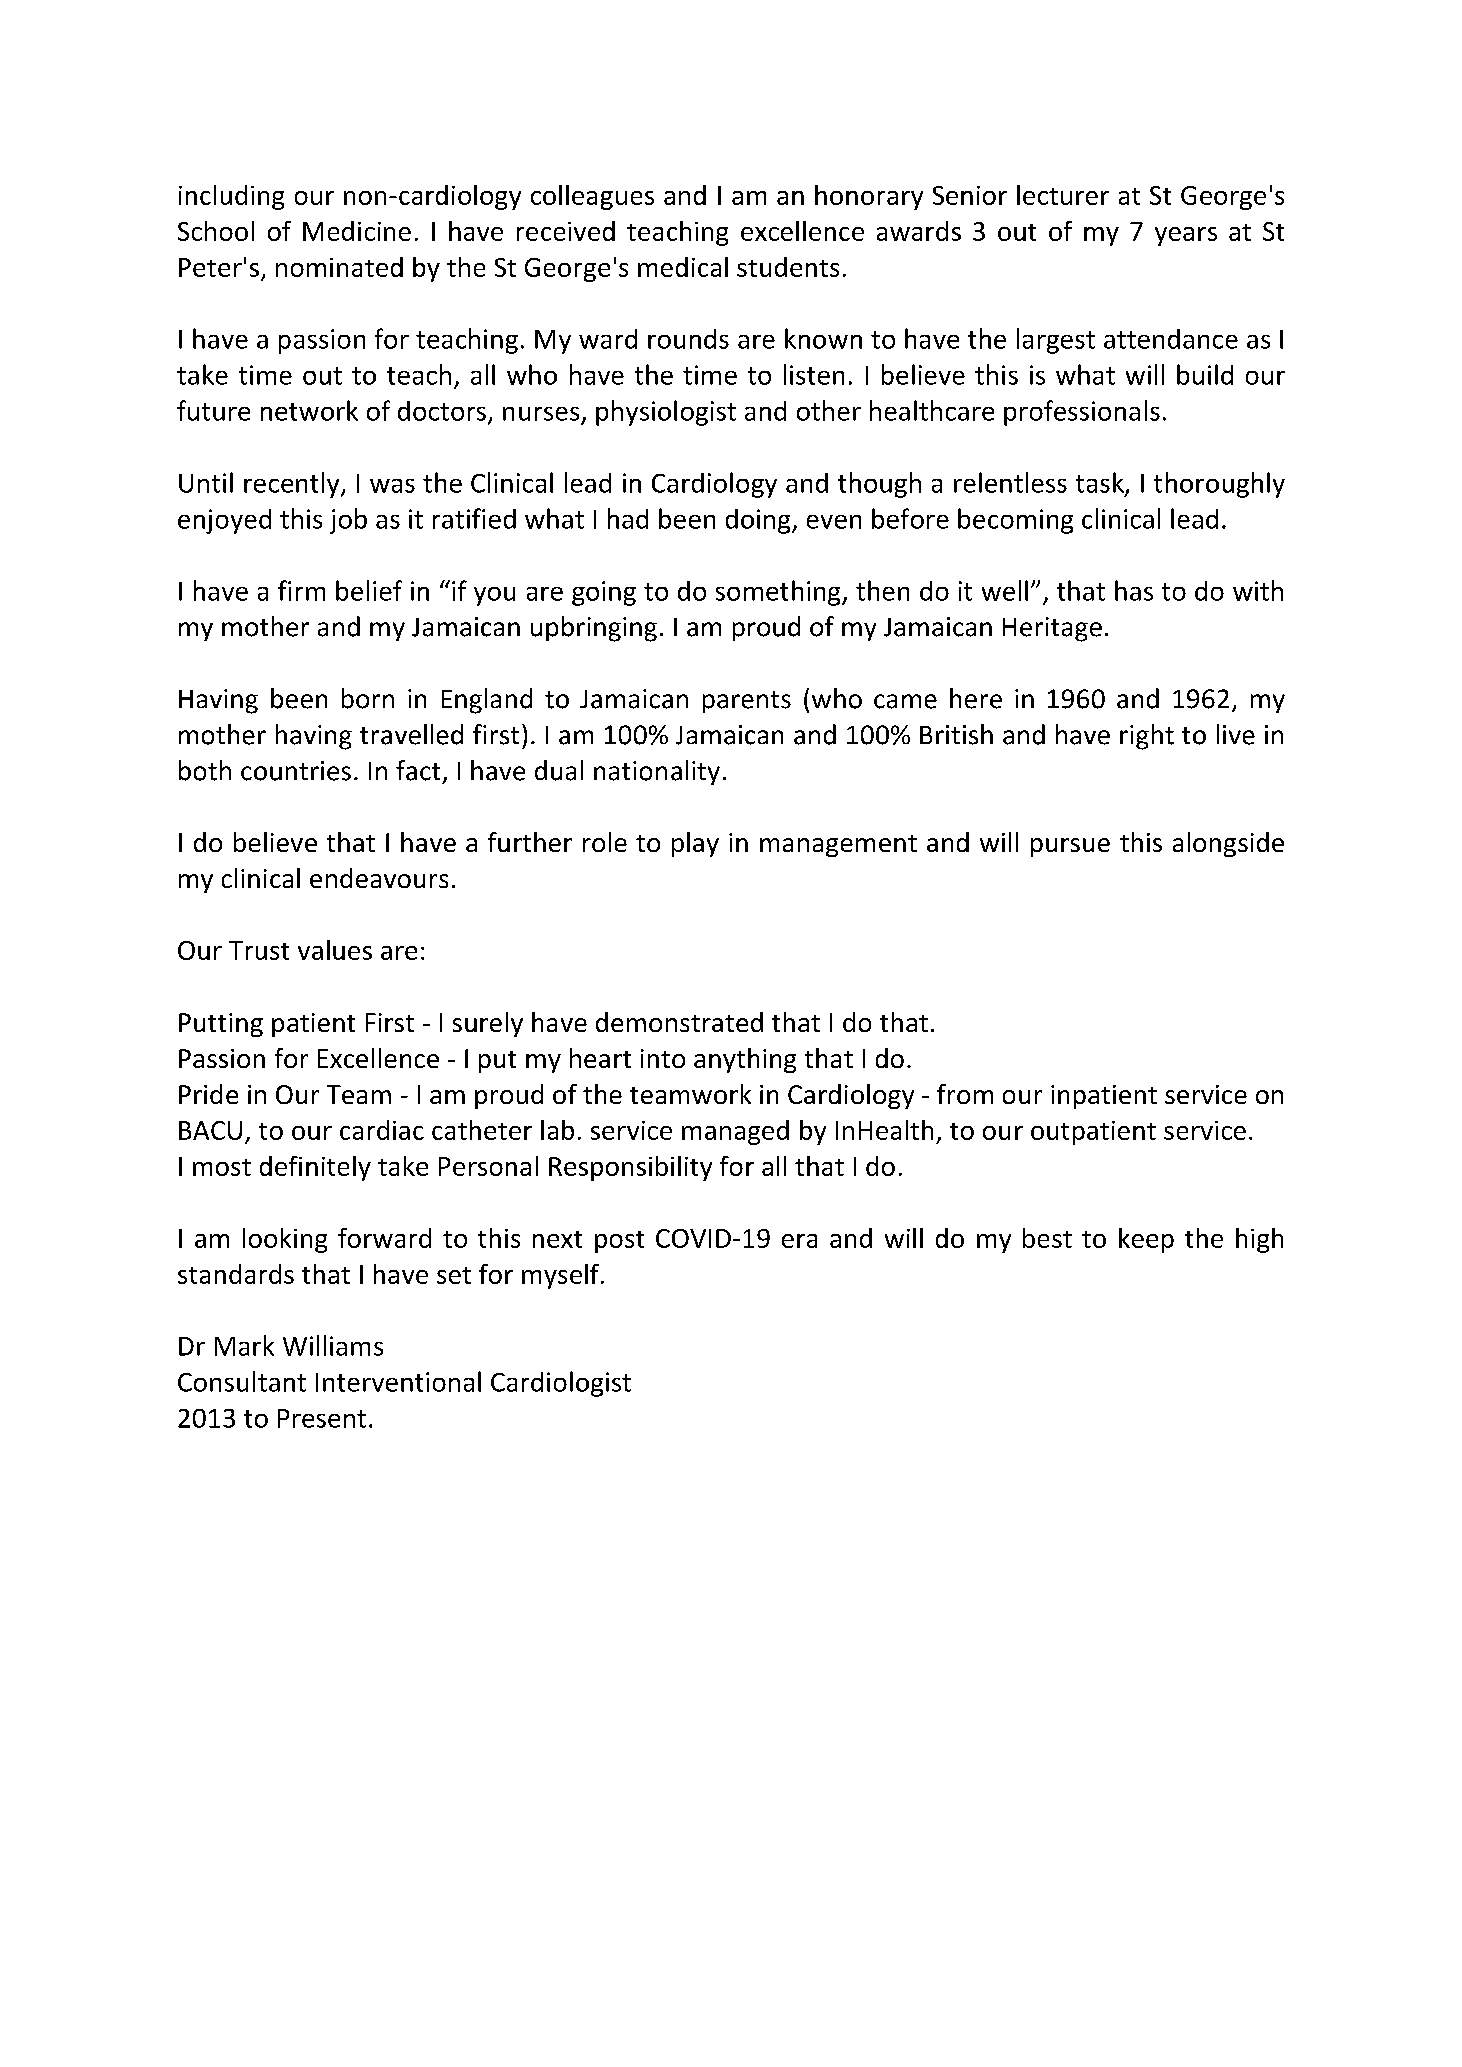  Describe the element at coordinates (322, 1418) in the screenshot. I see `Present` at that location.
